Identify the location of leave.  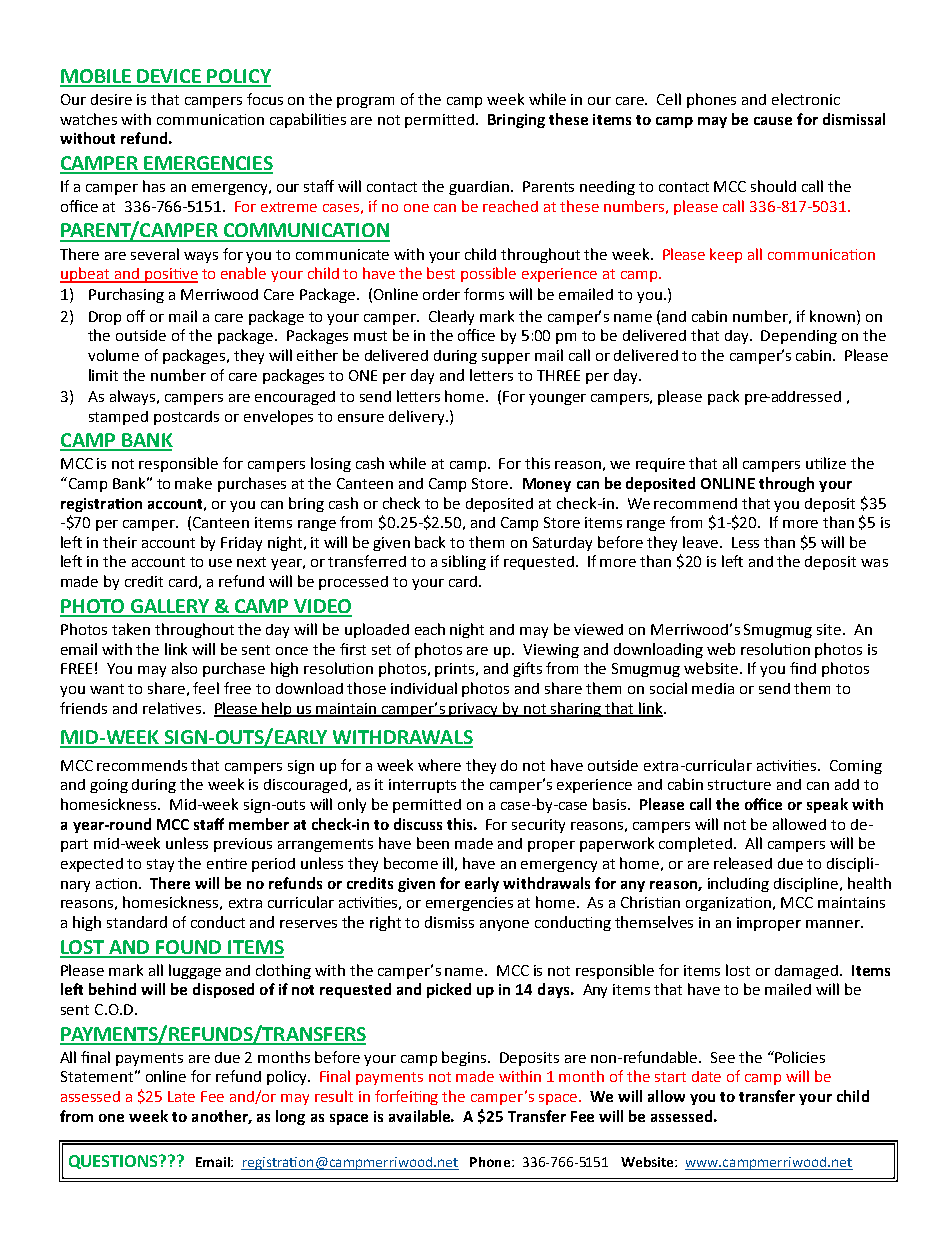
(702, 542).
